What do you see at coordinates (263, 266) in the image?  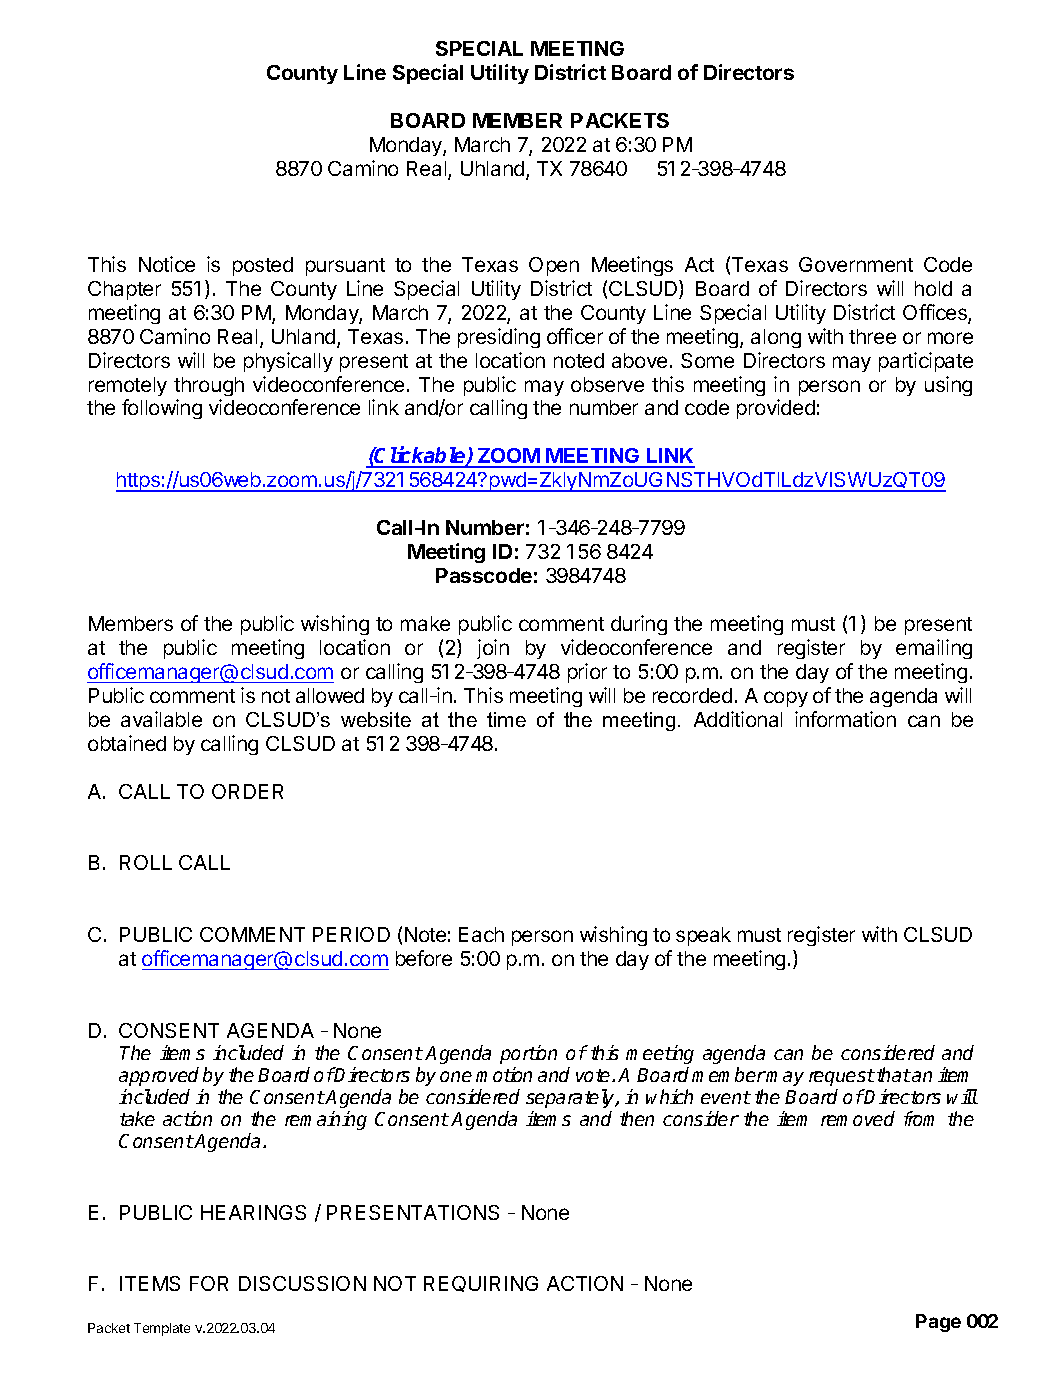 I see `posted` at bounding box center [263, 266].
